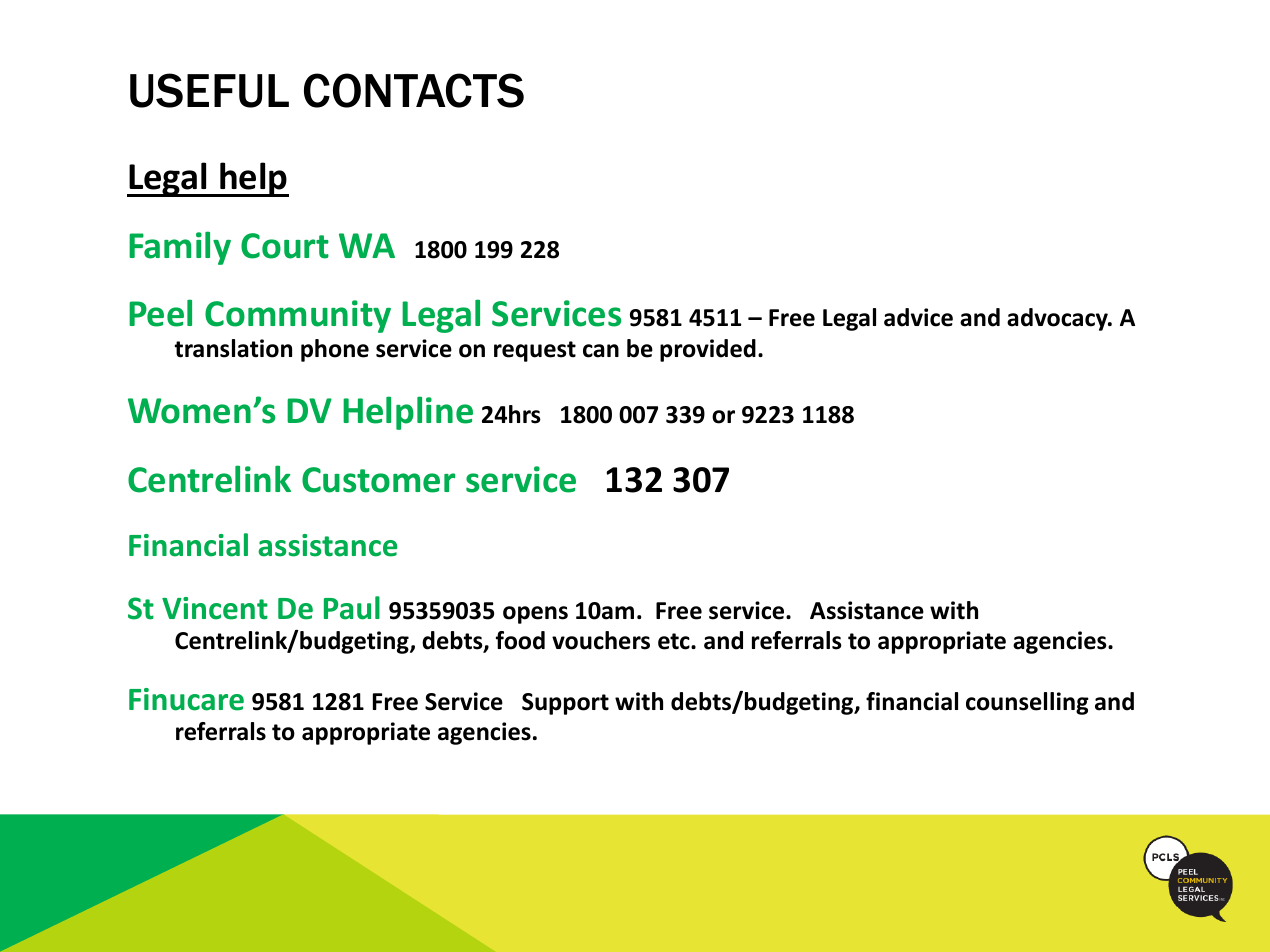  What do you see at coordinates (918, 317) in the screenshot?
I see `advice` at bounding box center [918, 317].
